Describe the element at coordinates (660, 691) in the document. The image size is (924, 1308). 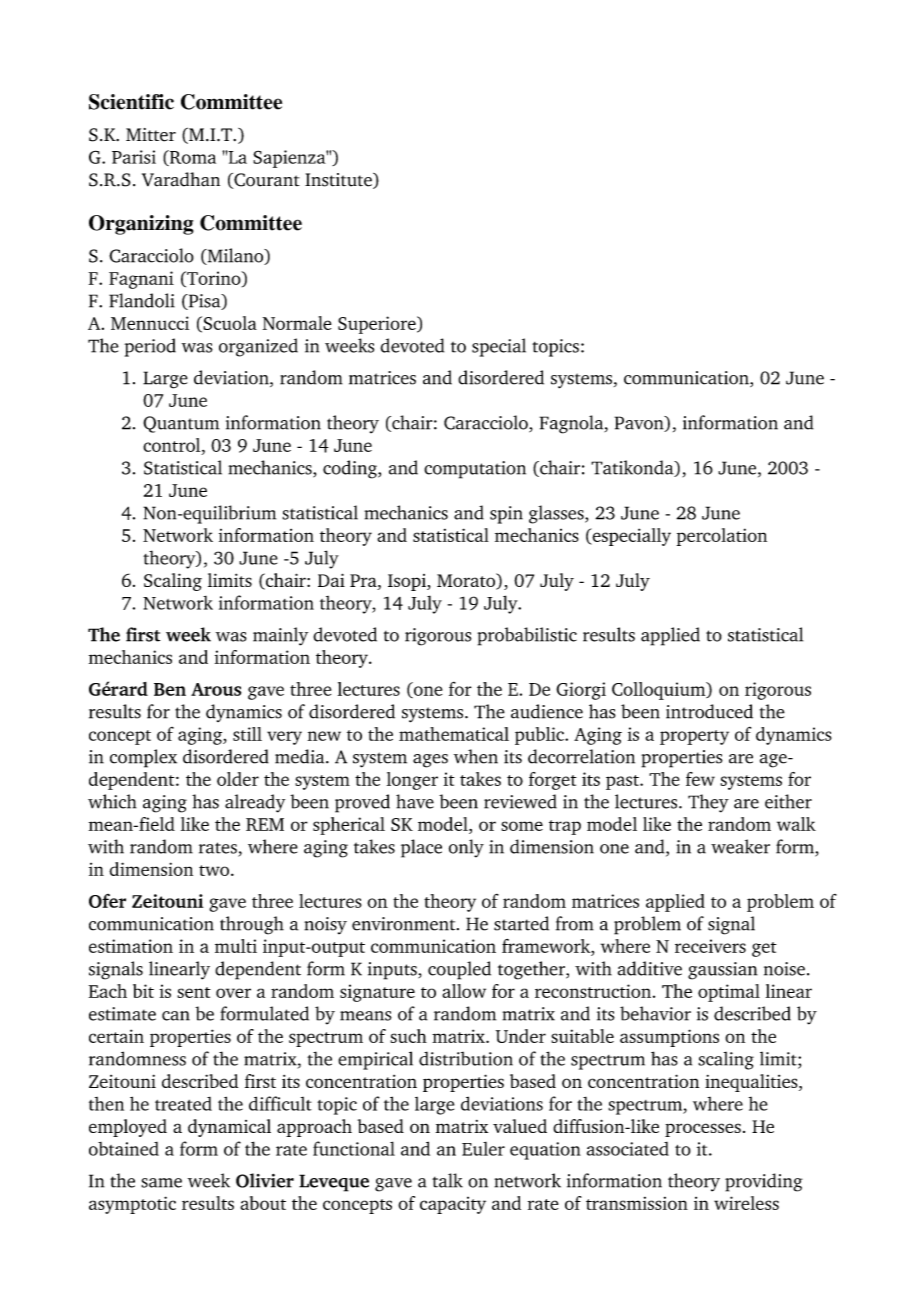
I see `Colloquium` at that location.
